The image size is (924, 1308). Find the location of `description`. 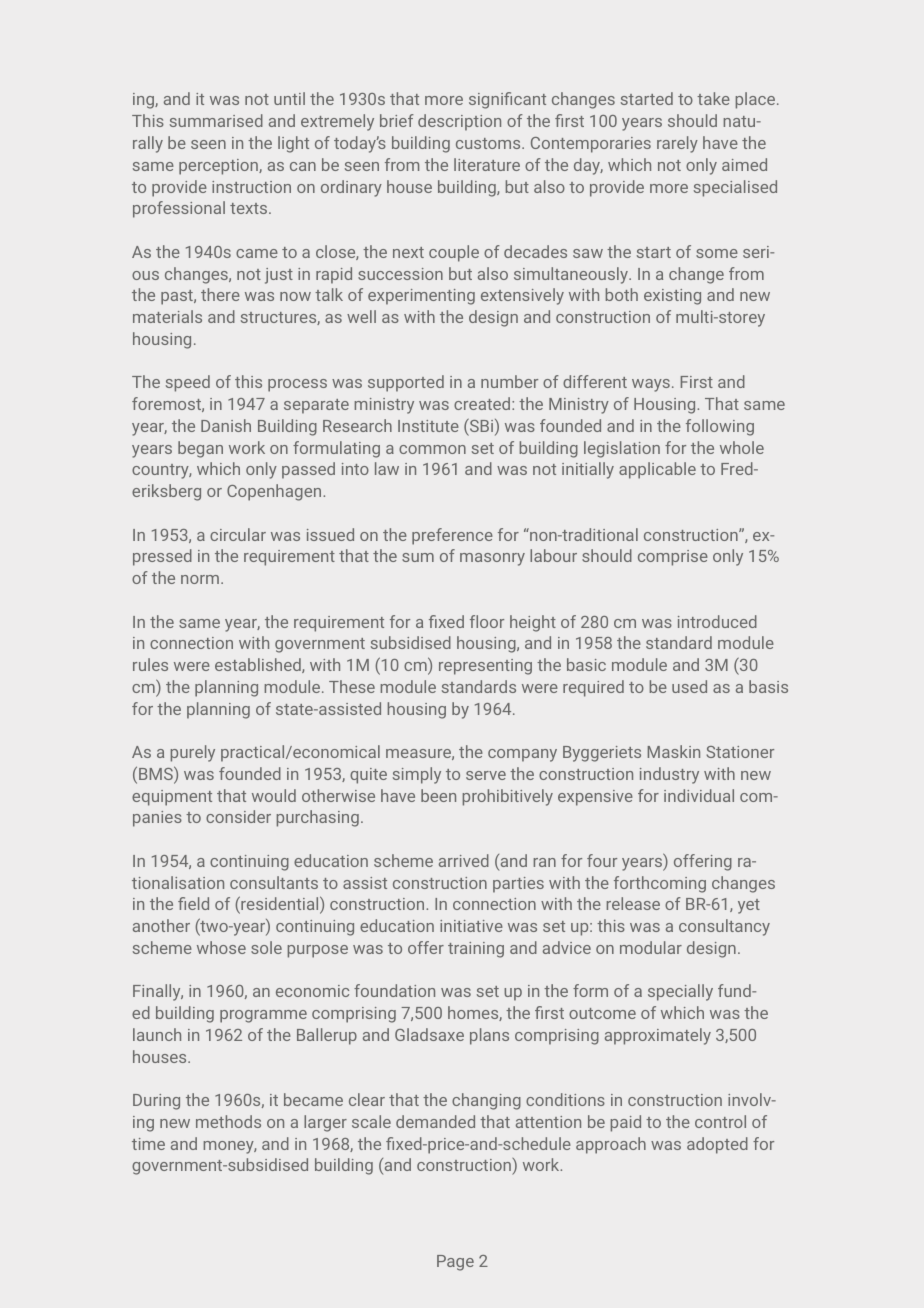

description is located at coordinates (459, 122).
